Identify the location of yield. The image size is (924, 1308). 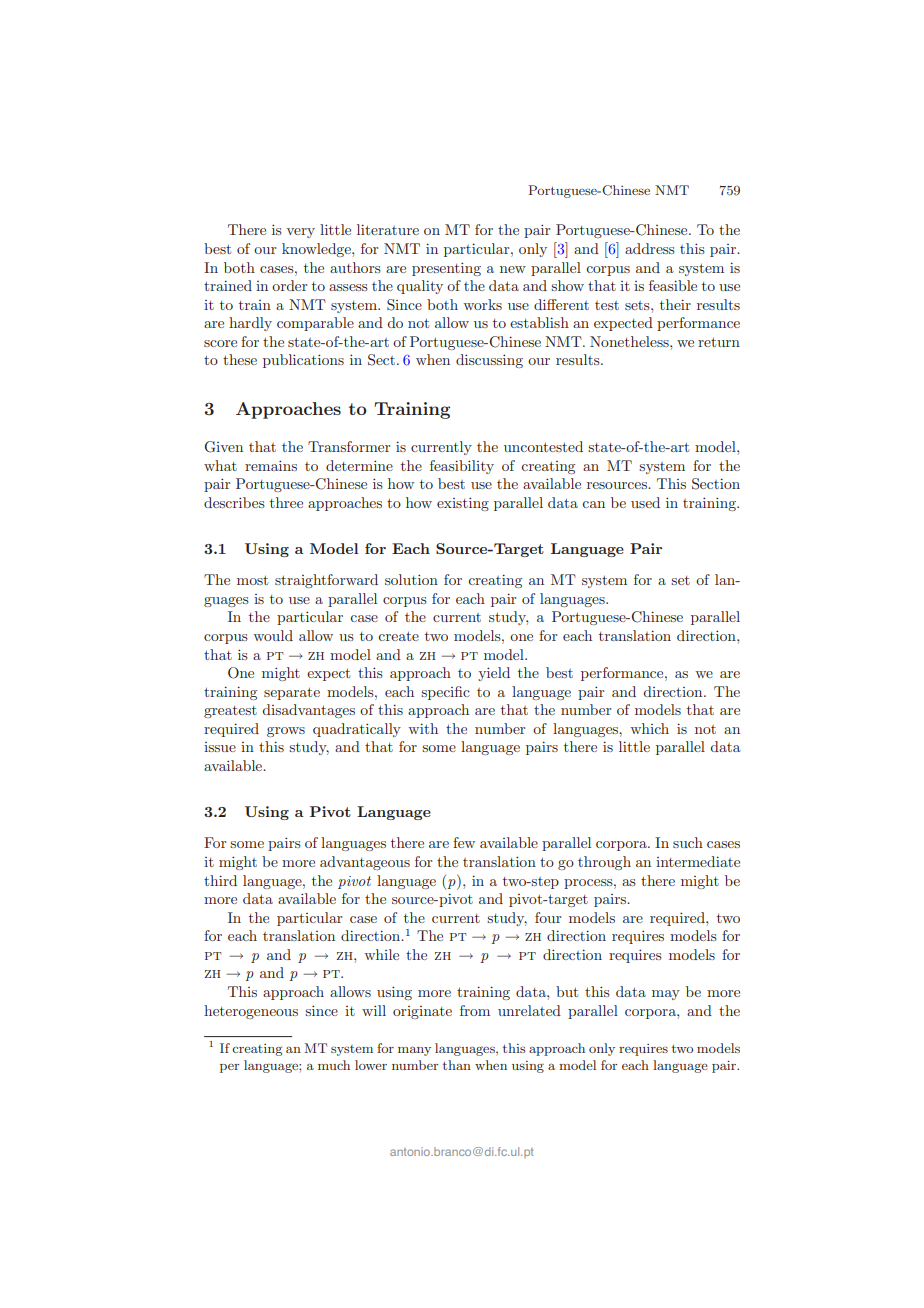
(494, 674).
